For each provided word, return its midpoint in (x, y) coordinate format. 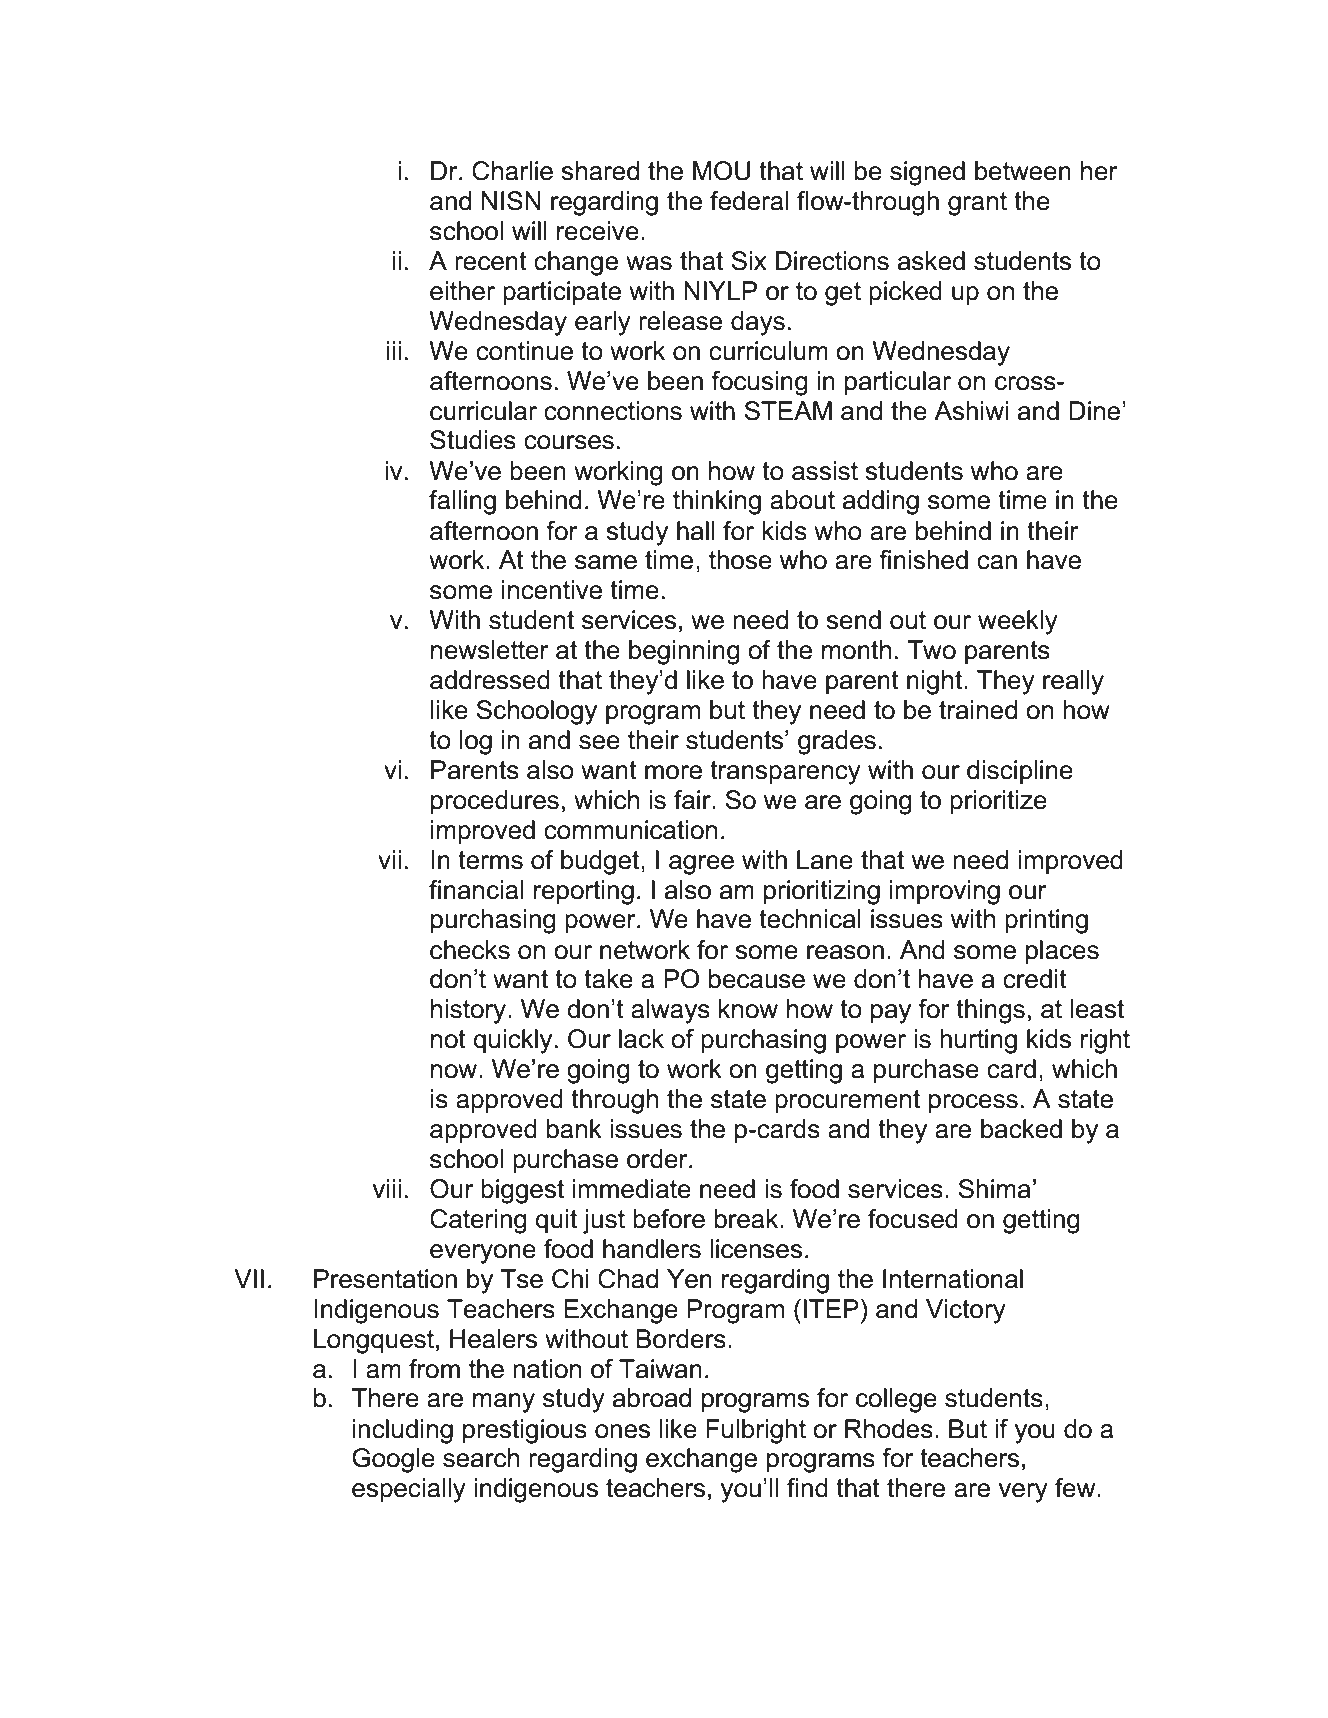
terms (490, 860)
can (997, 562)
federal (749, 201)
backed (1021, 1129)
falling (462, 502)
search (481, 1458)
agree (701, 865)
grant (977, 204)
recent (491, 261)
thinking (717, 502)
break (748, 1219)
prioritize (998, 802)
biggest (522, 1191)
